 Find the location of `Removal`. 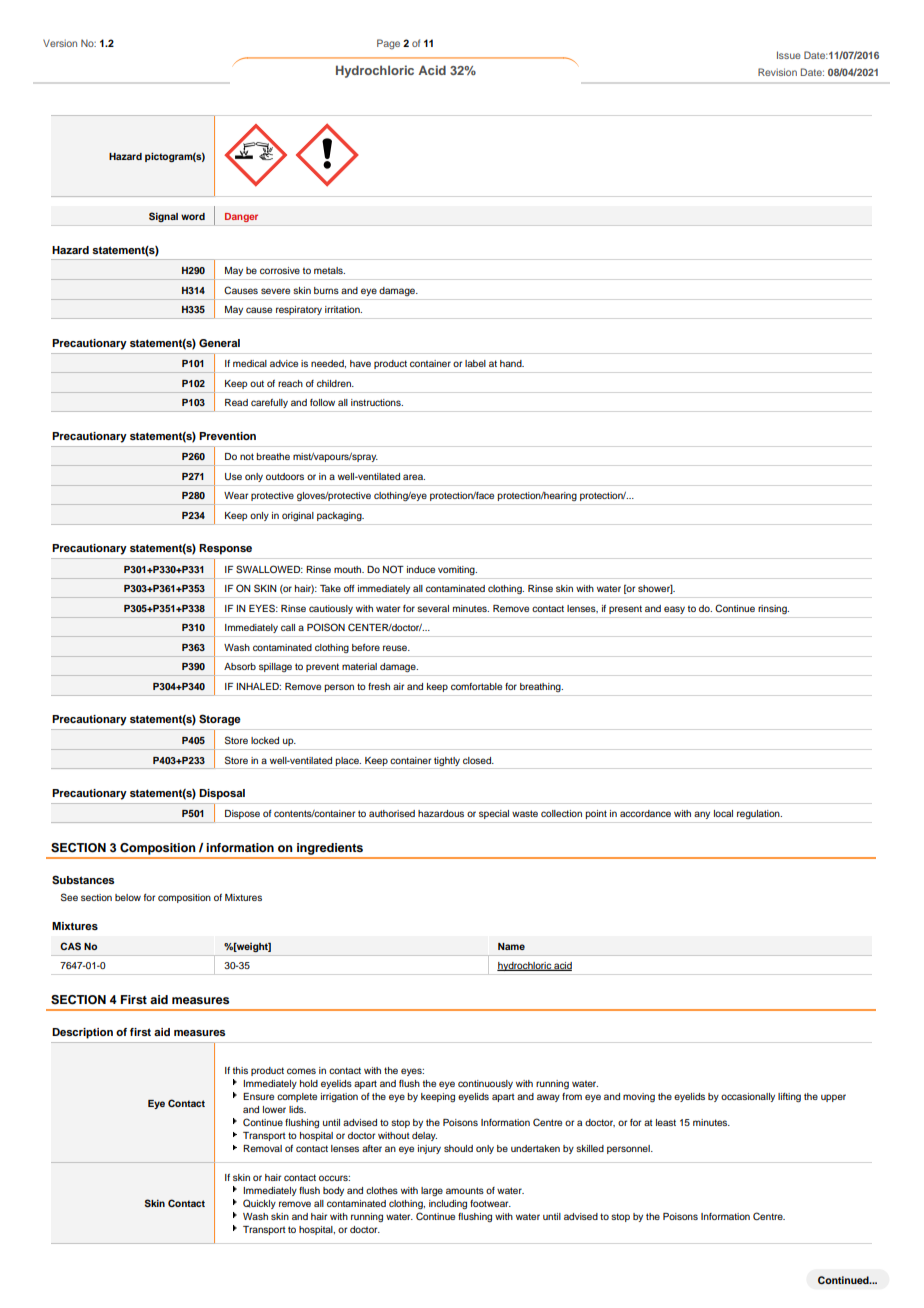

Removal is located at coordinates (262, 1148).
